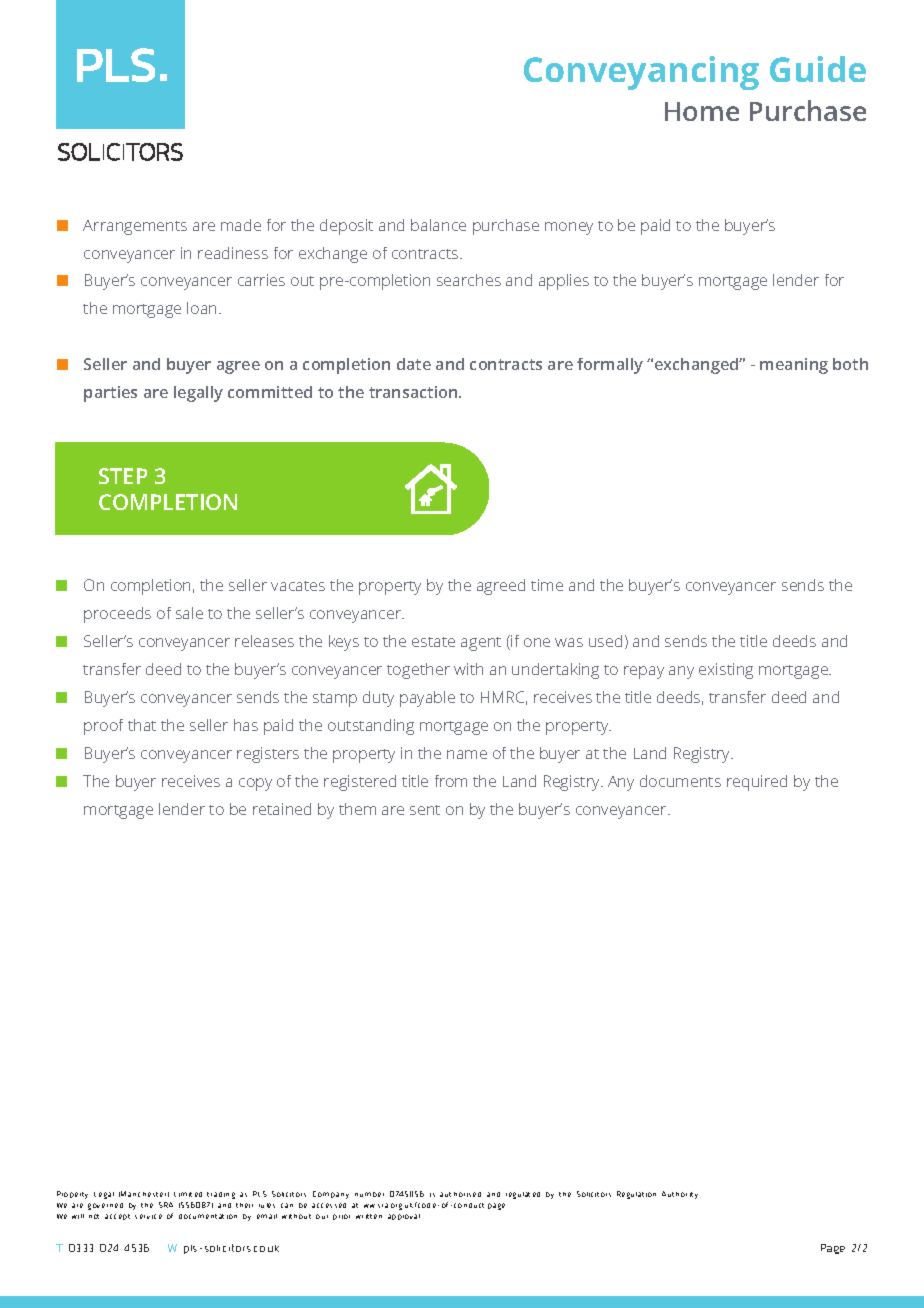 The height and width of the image is (1308, 924). What do you see at coordinates (414, 364) in the image?
I see `date` at bounding box center [414, 364].
